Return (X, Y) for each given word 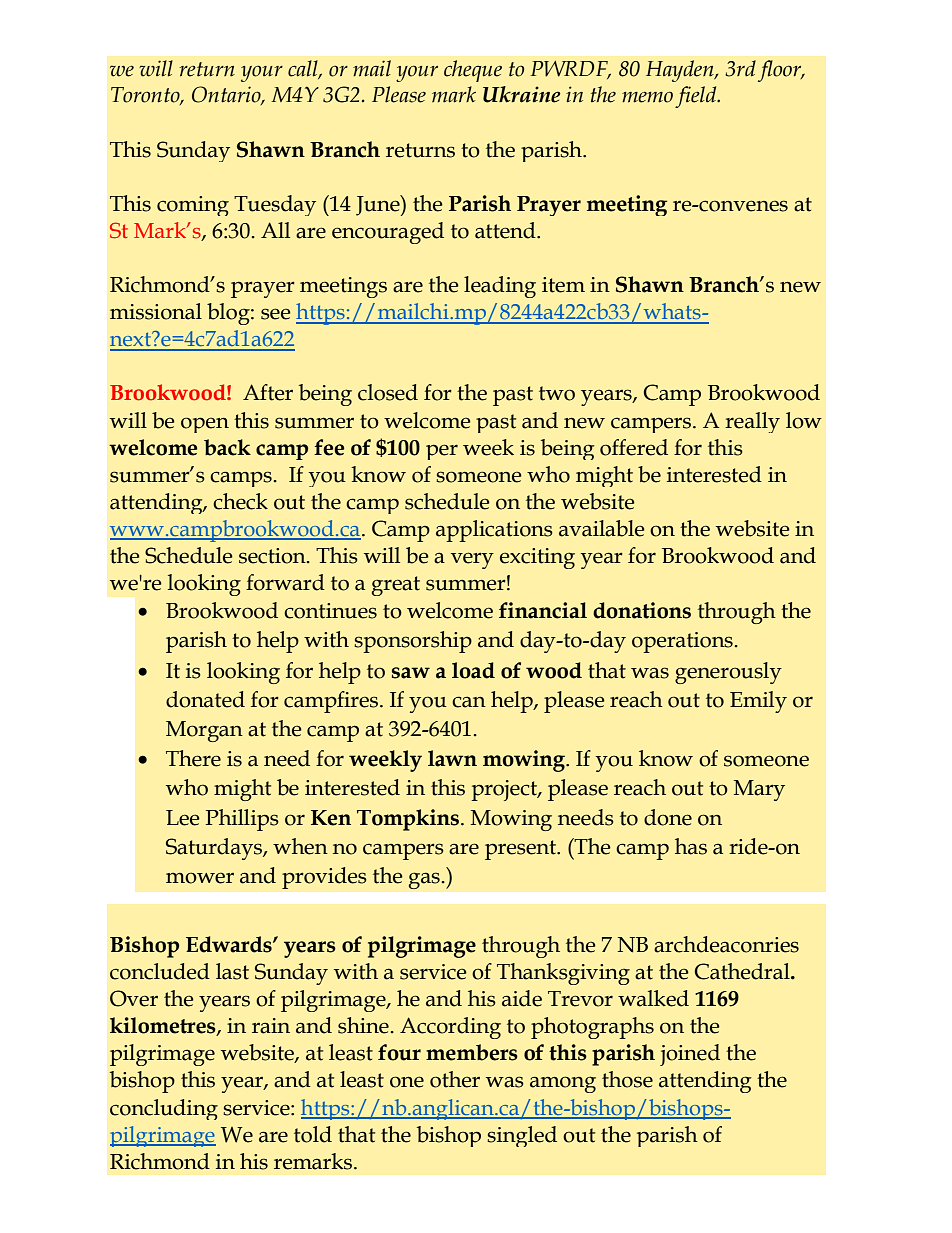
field (697, 97)
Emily (758, 702)
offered (634, 447)
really (752, 422)
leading (500, 287)
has (691, 846)
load (473, 670)
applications (494, 531)
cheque (473, 71)
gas (425, 881)
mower (200, 878)
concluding (164, 1109)
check (240, 501)
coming (193, 206)
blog (229, 314)
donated (205, 699)
